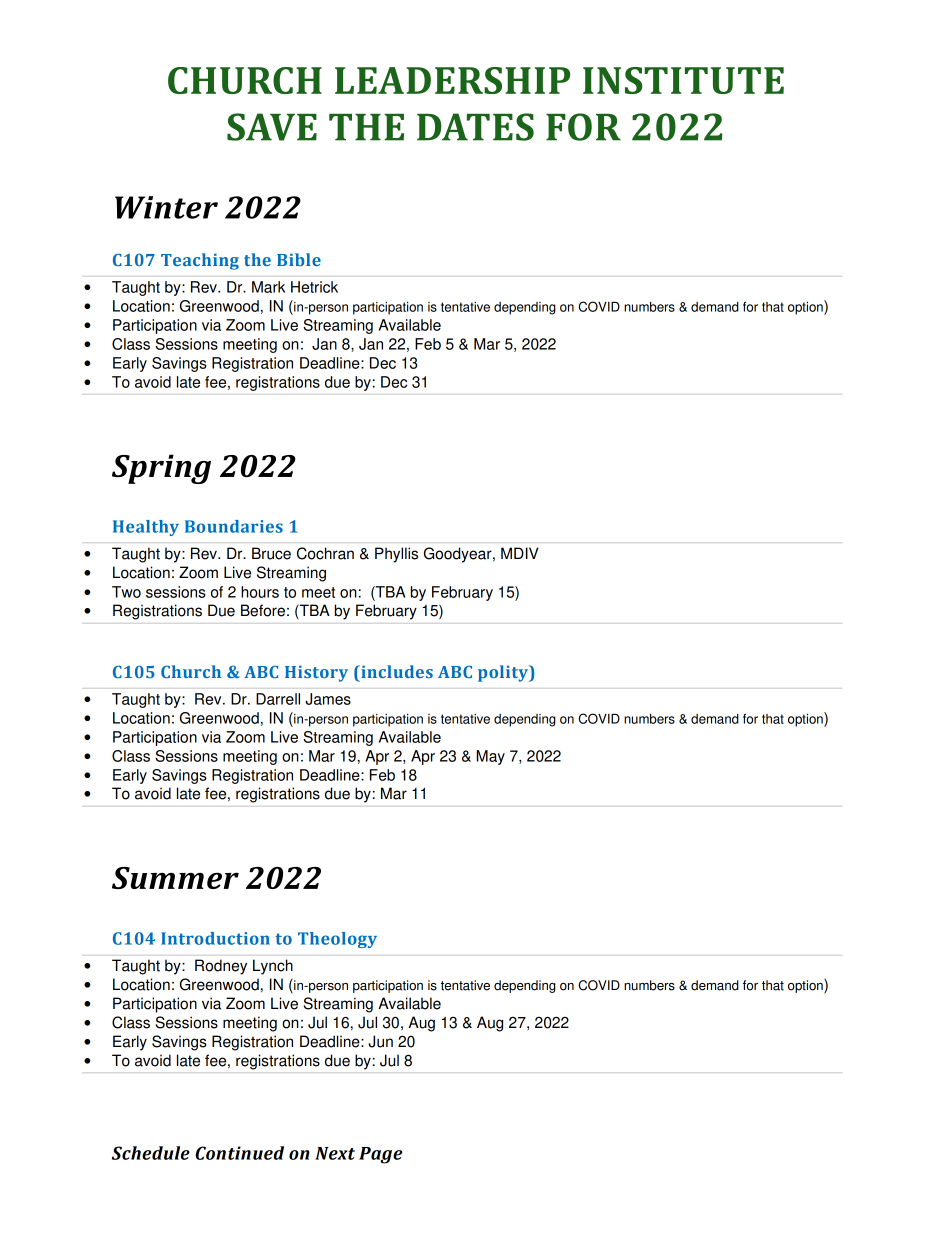 This image has width=952, height=1233. Describe the element at coordinates (504, 673) in the image. I see `polity` at that location.
